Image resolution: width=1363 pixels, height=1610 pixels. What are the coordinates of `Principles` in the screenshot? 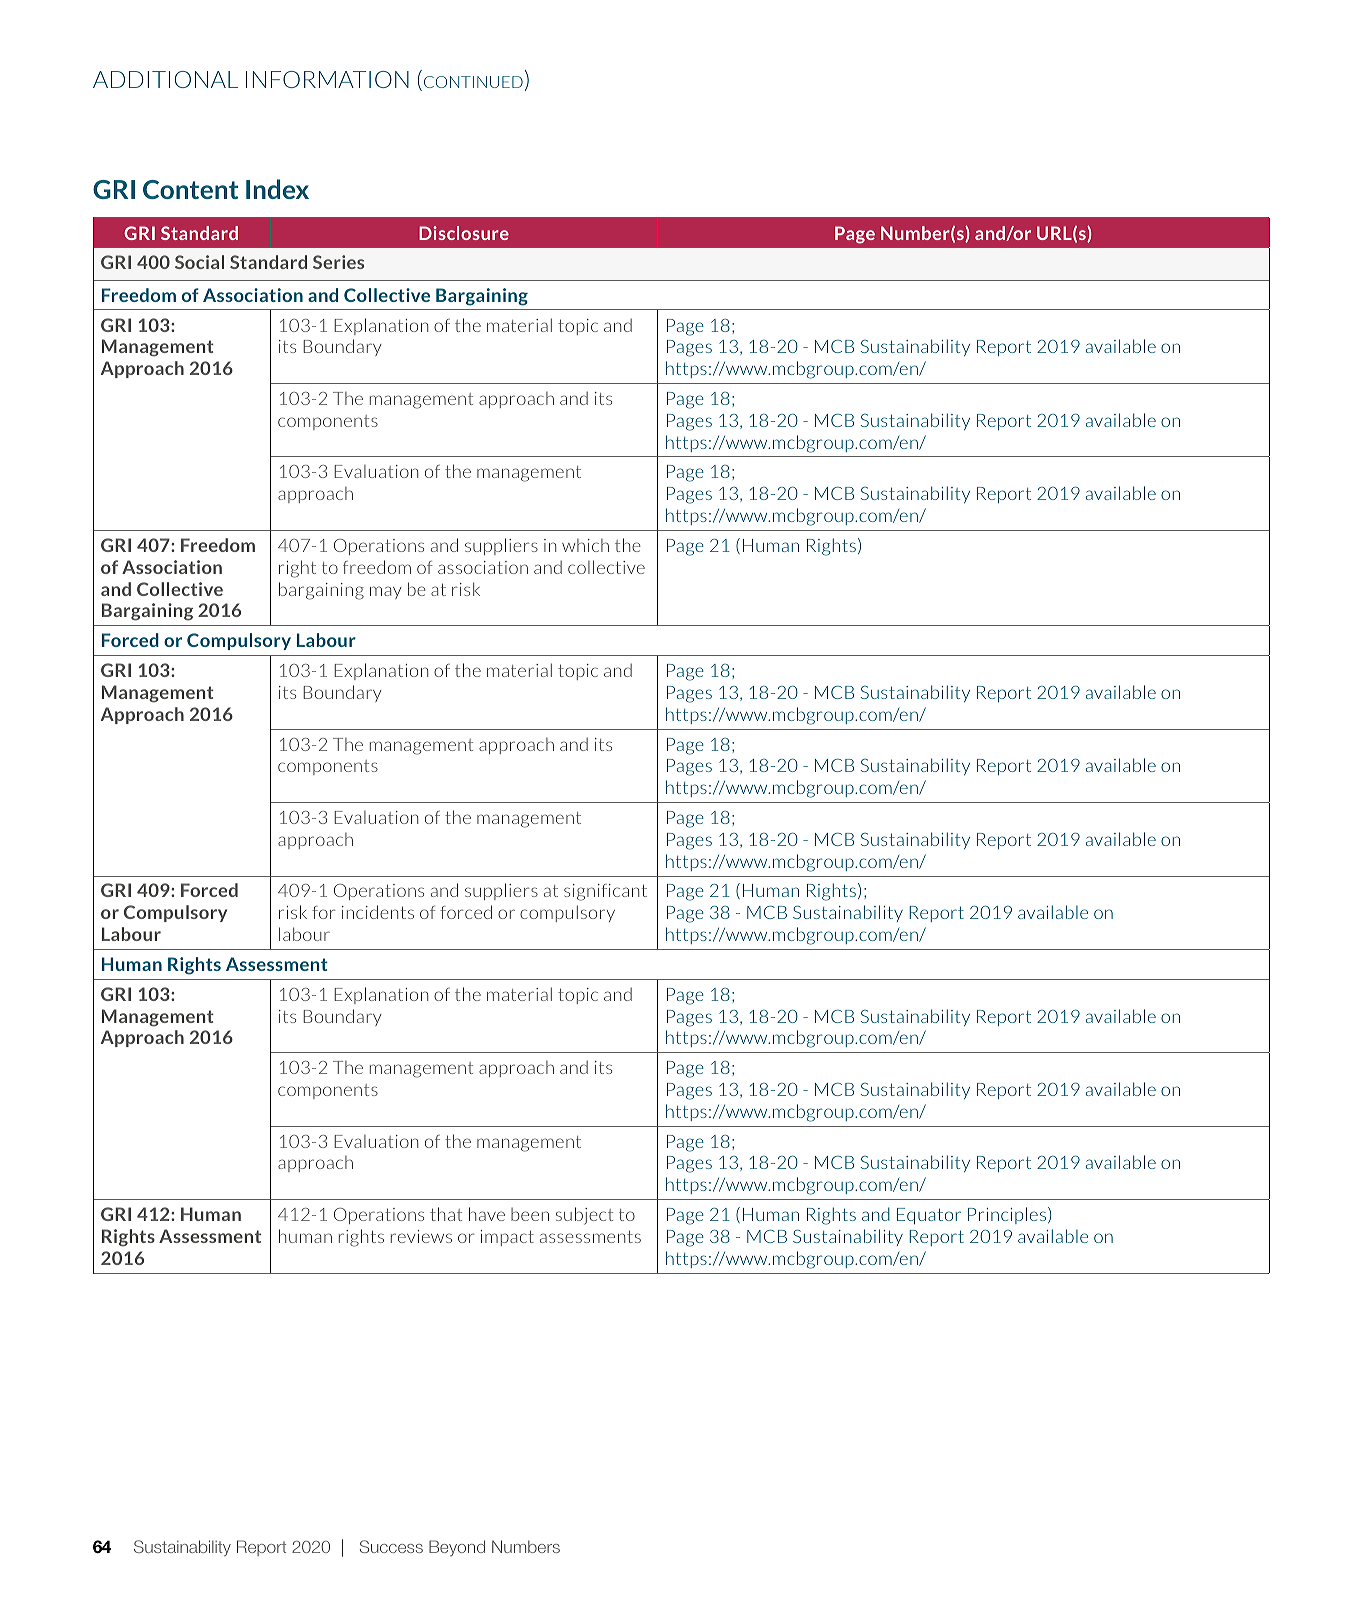 It's located at (1008, 1215).
